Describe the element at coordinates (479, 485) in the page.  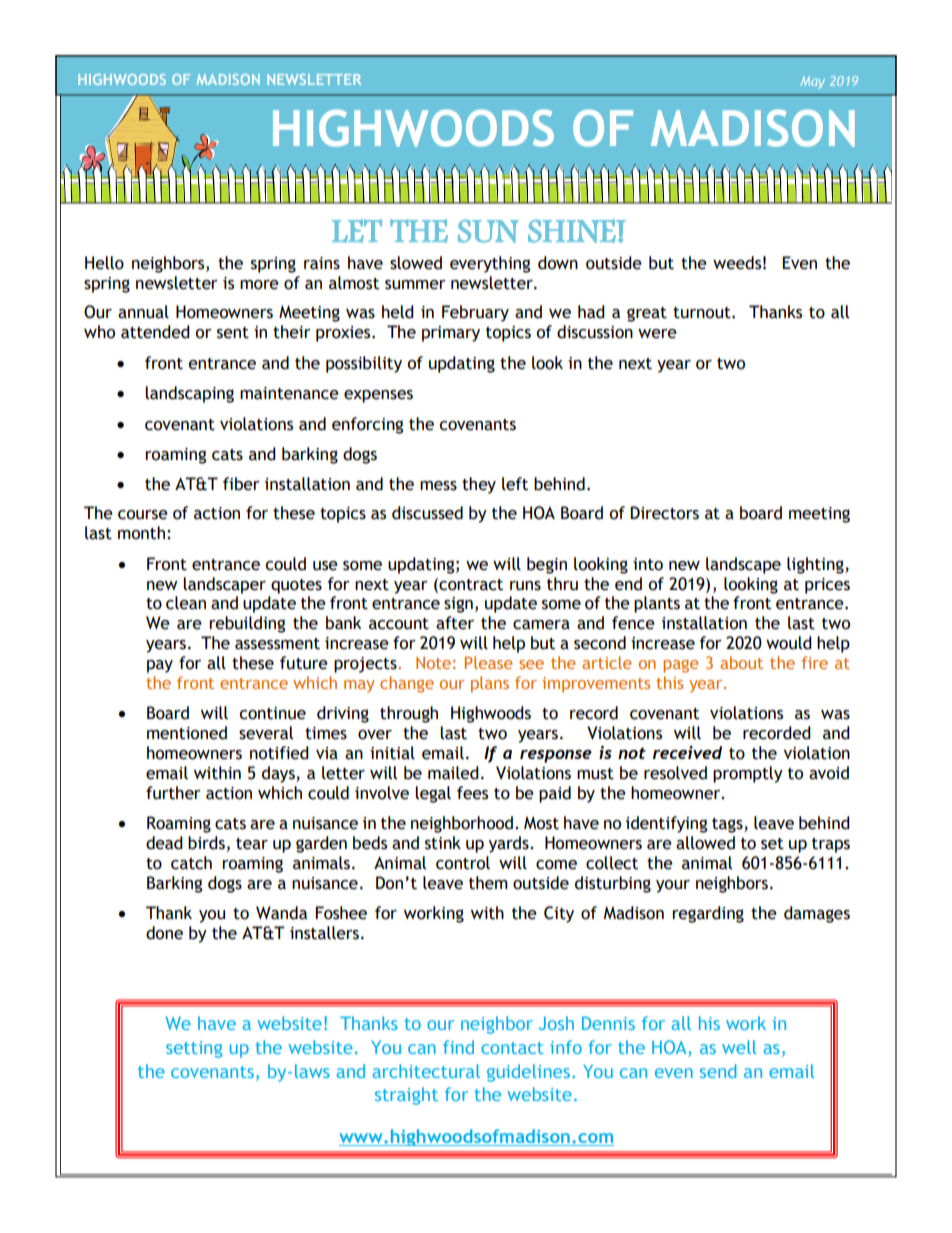
I see `they` at that location.
